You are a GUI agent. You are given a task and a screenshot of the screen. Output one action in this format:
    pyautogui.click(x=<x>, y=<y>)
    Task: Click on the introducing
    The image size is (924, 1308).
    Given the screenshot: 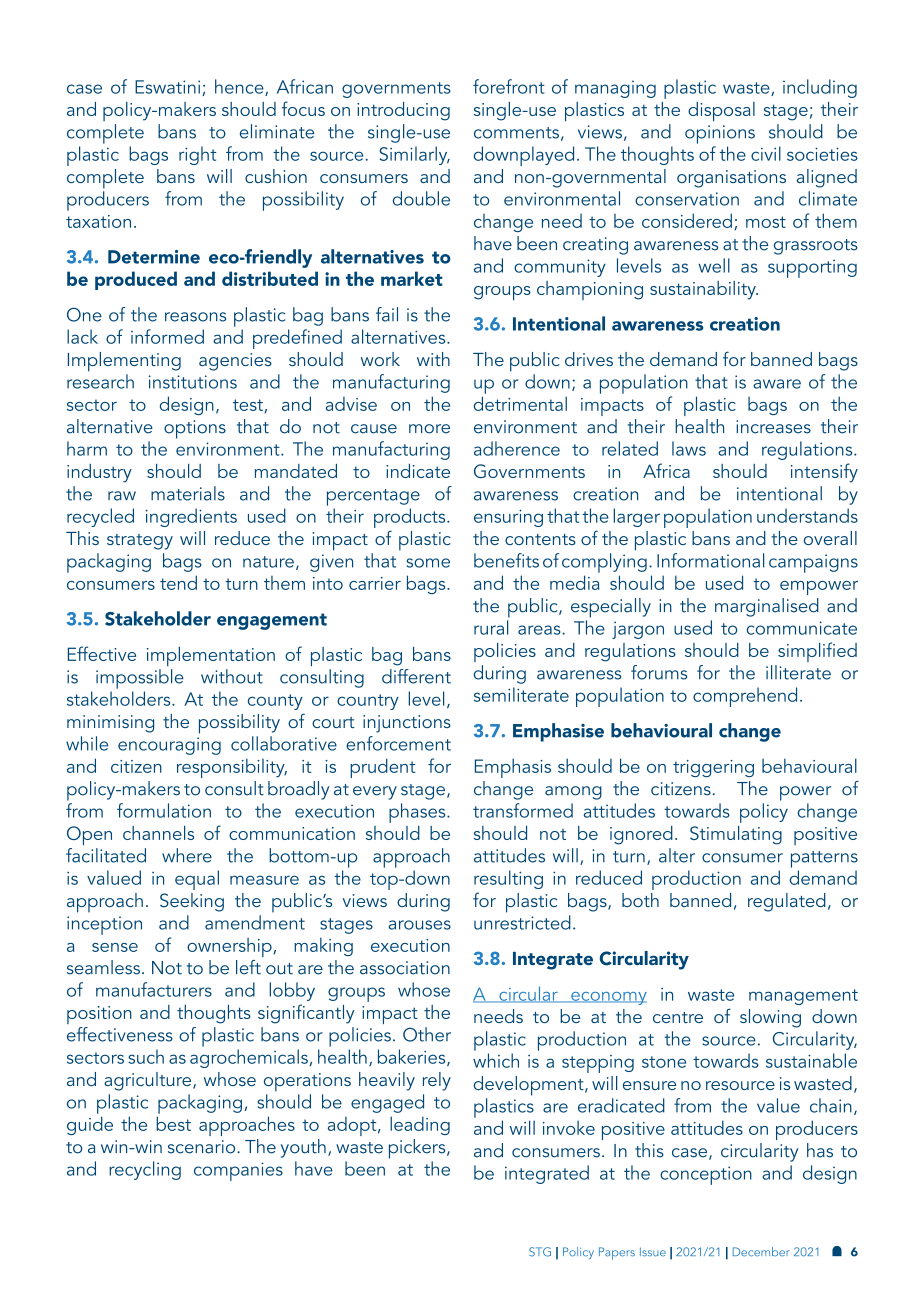 What is the action you would take?
    pyautogui.click(x=403, y=111)
